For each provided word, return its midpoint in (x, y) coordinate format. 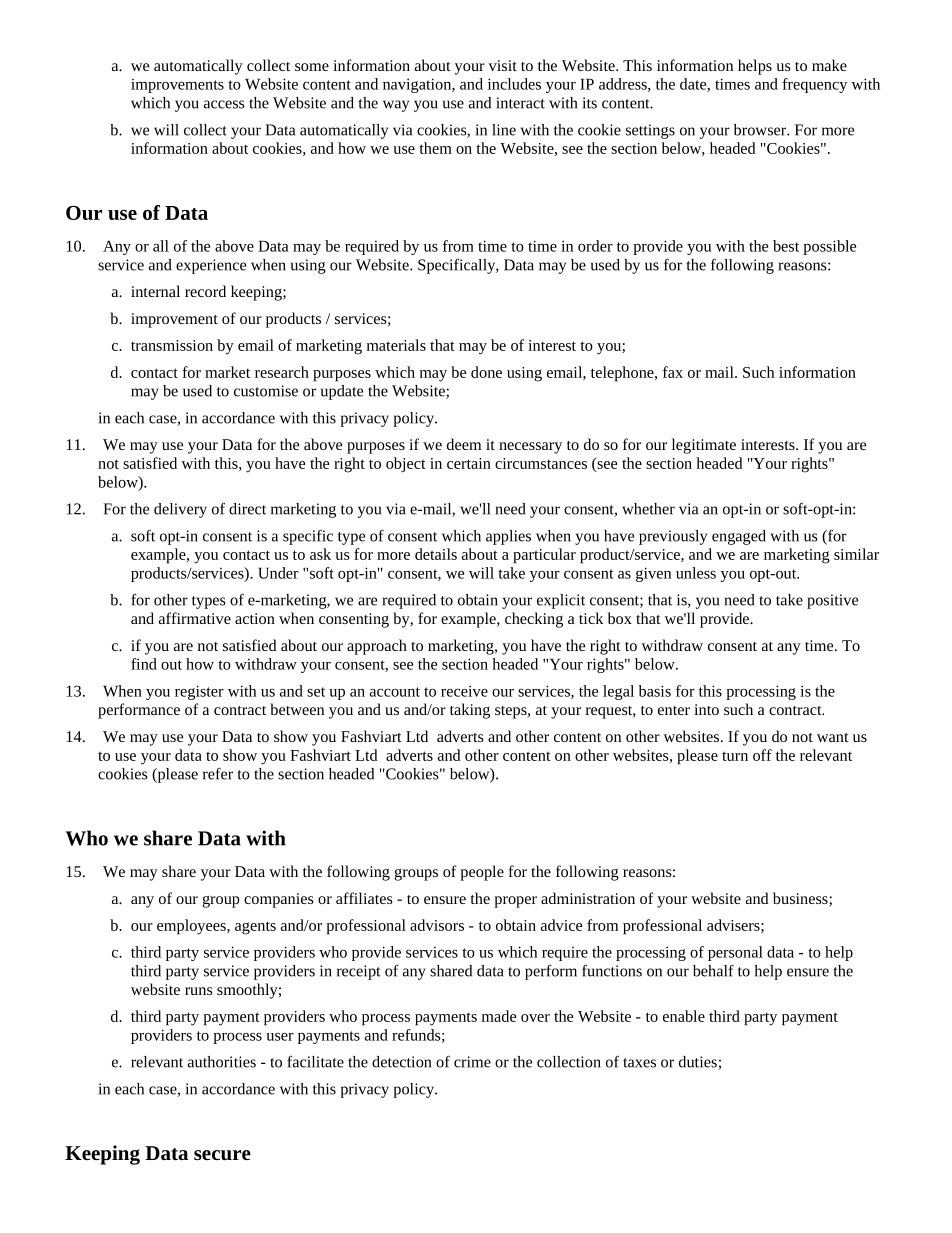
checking (534, 620)
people (482, 873)
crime (472, 1062)
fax (673, 372)
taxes (639, 1063)
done (486, 372)
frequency (814, 85)
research (282, 372)
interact (520, 103)
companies (279, 900)
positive (832, 601)
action (255, 618)
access (224, 104)
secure (222, 1155)
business (801, 899)
